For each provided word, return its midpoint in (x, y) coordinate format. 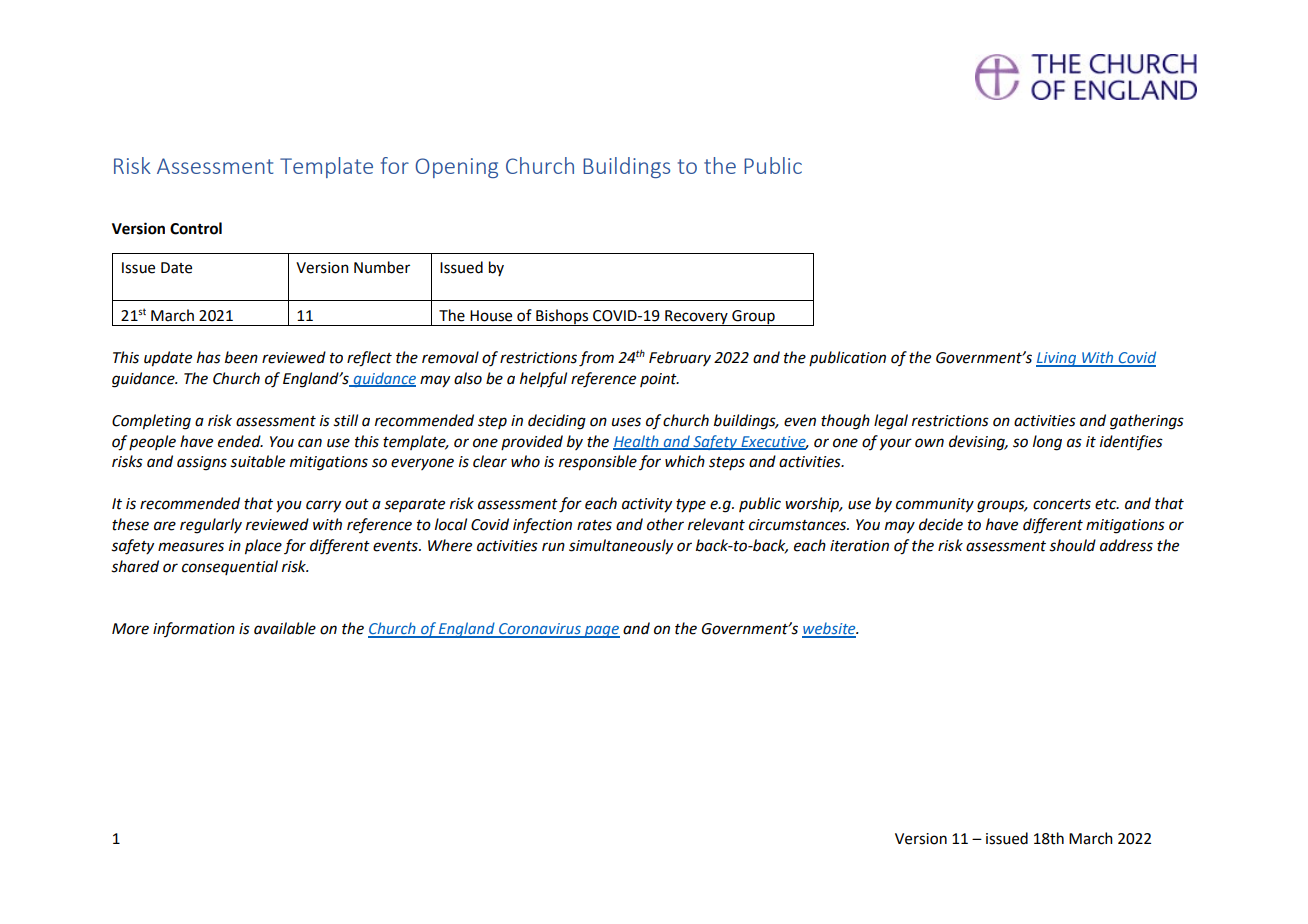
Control (196, 228)
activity (647, 505)
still (345, 420)
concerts (1062, 504)
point (659, 380)
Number (382, 267)
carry (323, 506)
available (285, 628)
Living (1057, 359)
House (491, 316)
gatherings (1147, 422)
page (601, 632)
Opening (456, 168)
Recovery (696, 318)
